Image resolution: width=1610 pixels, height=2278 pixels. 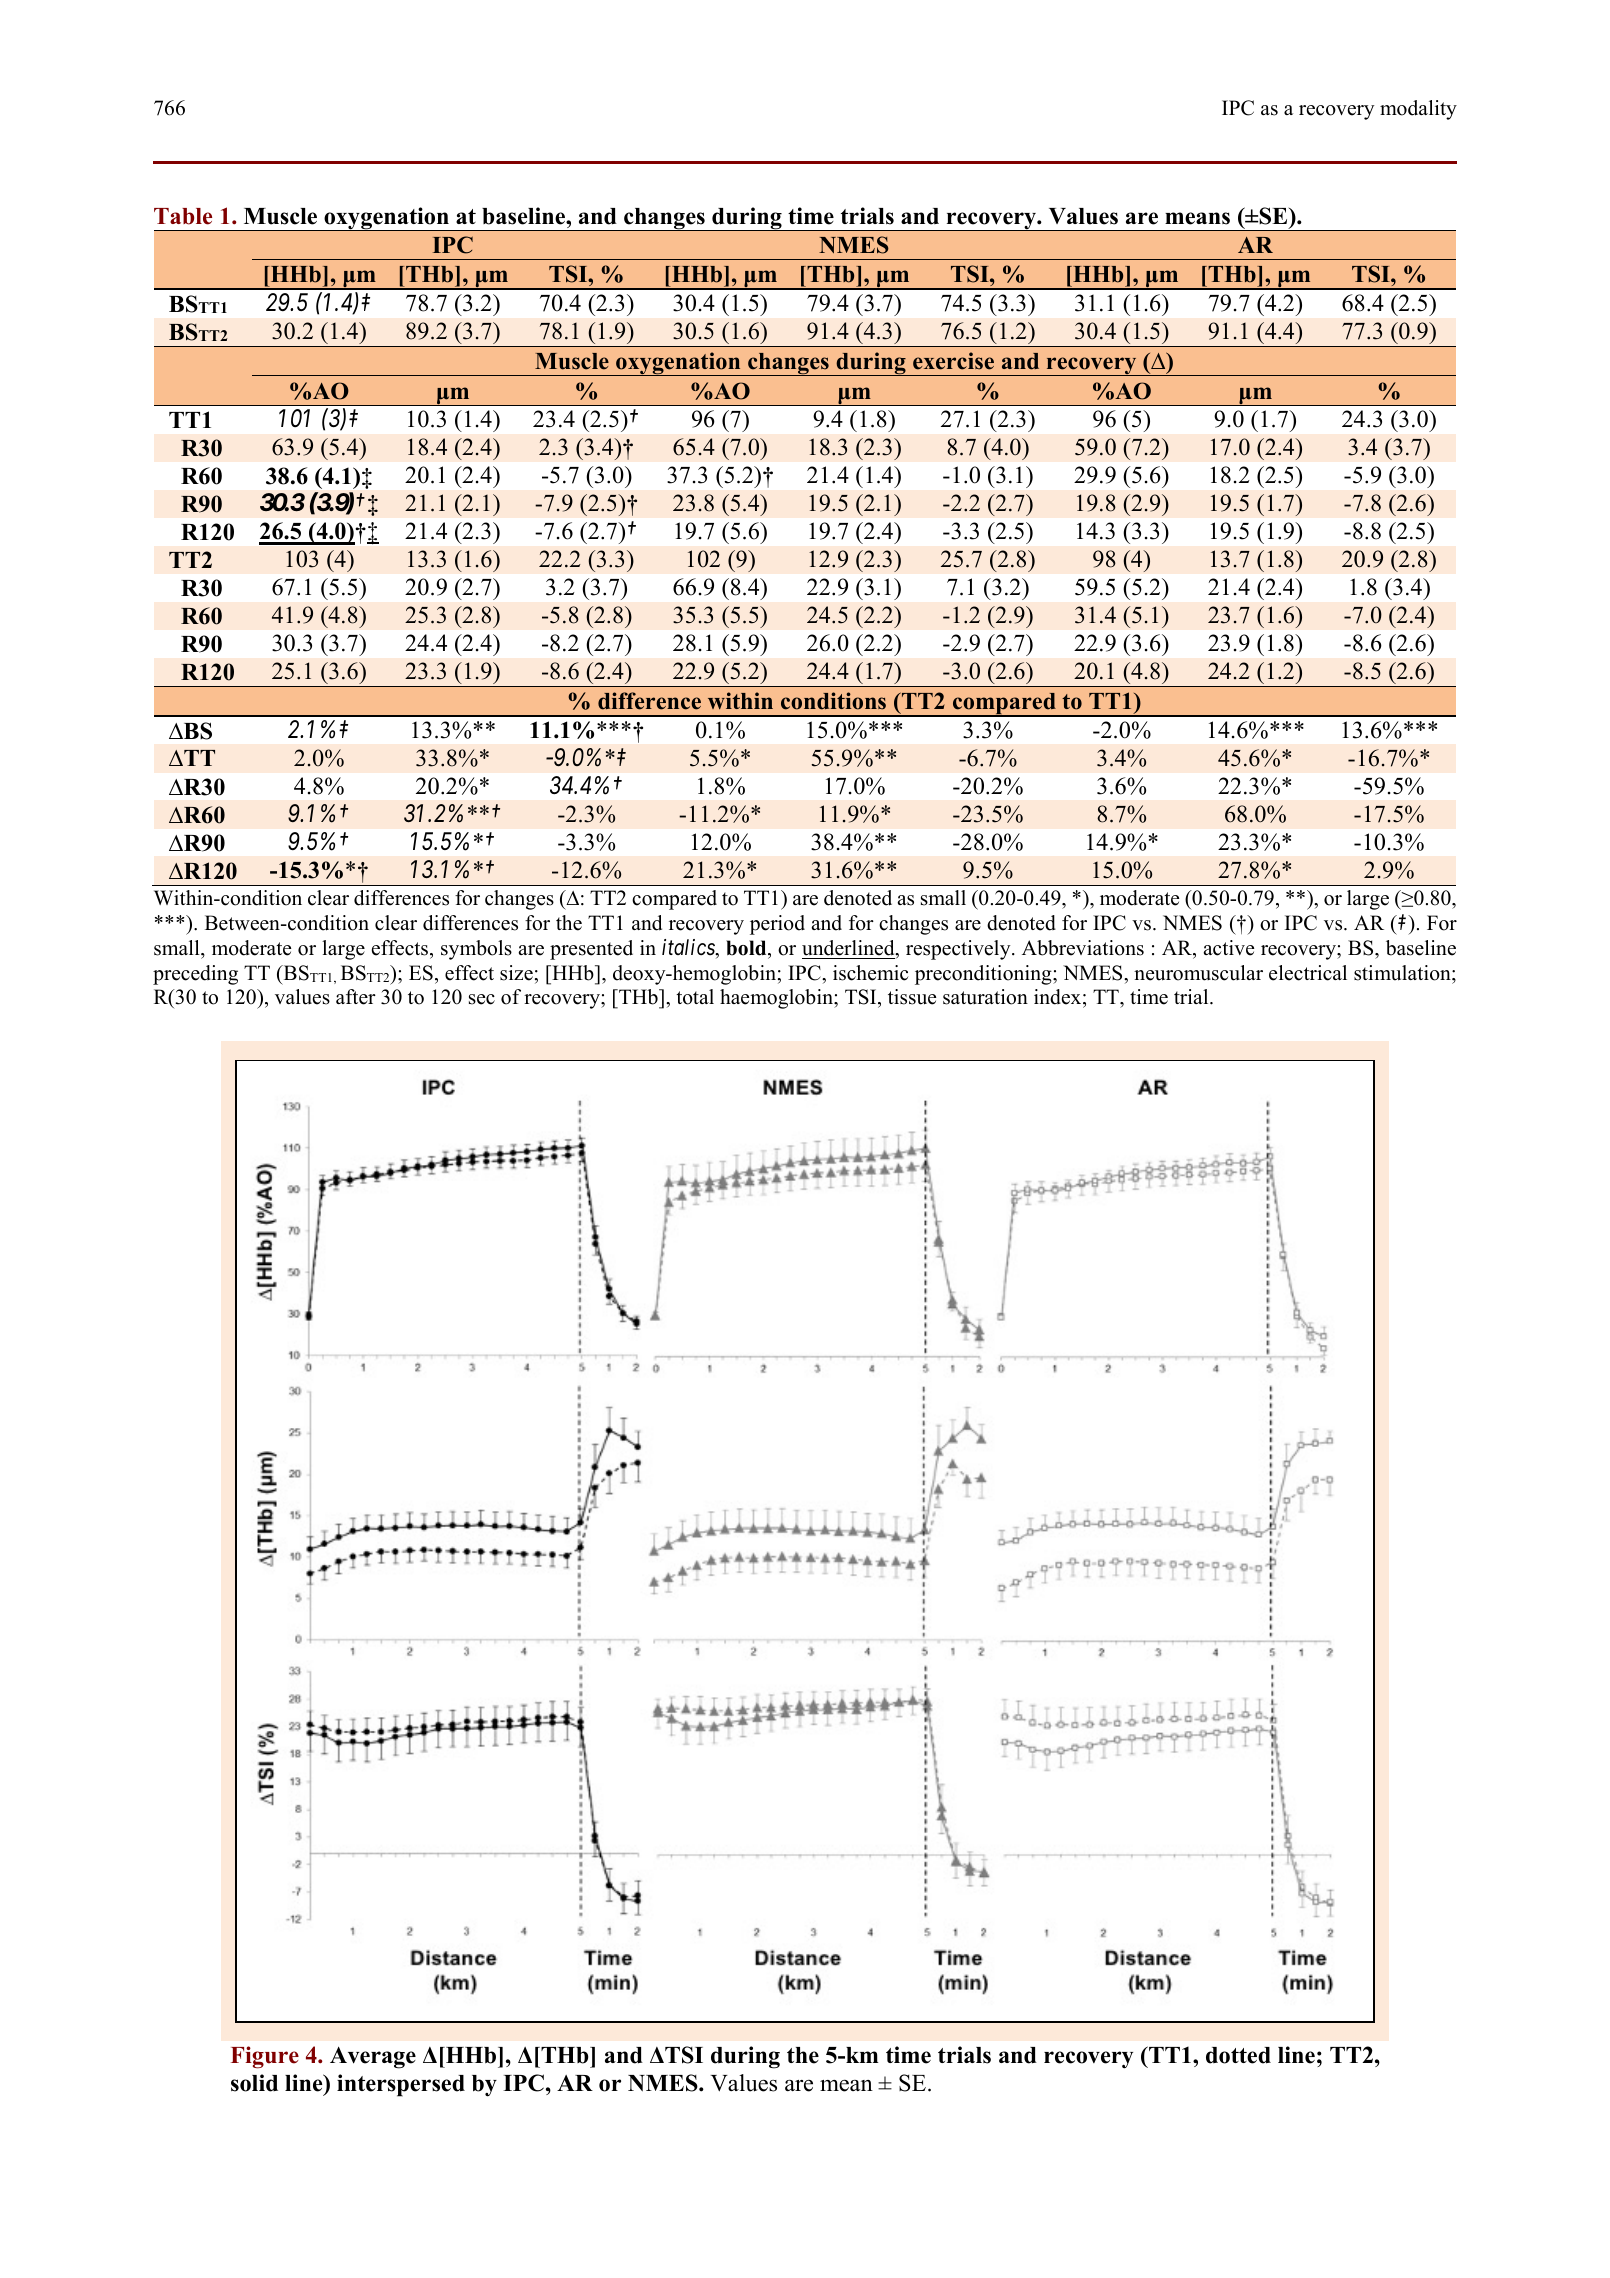 I want to click on electrical, so click(x=1308, y=973).
